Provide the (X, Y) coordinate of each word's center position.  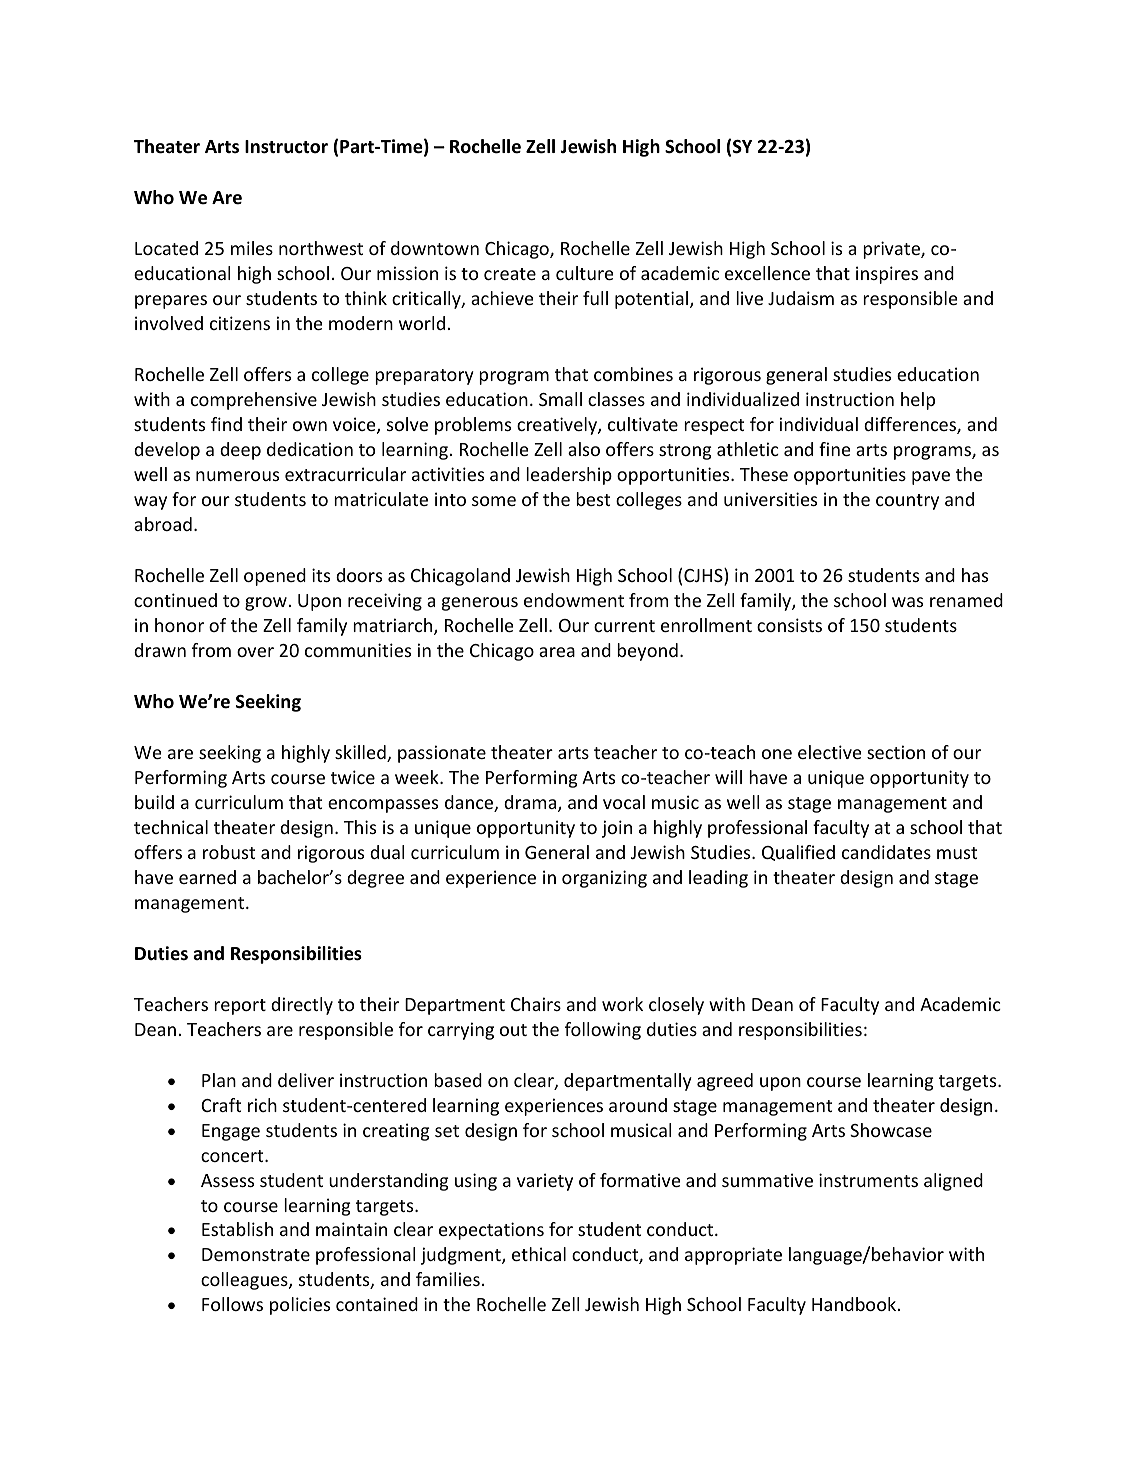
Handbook (854, 1304)
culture (585, 273)
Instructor (286, 147)
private (892, 250)
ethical (539, 1254)
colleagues (245, 1281)
